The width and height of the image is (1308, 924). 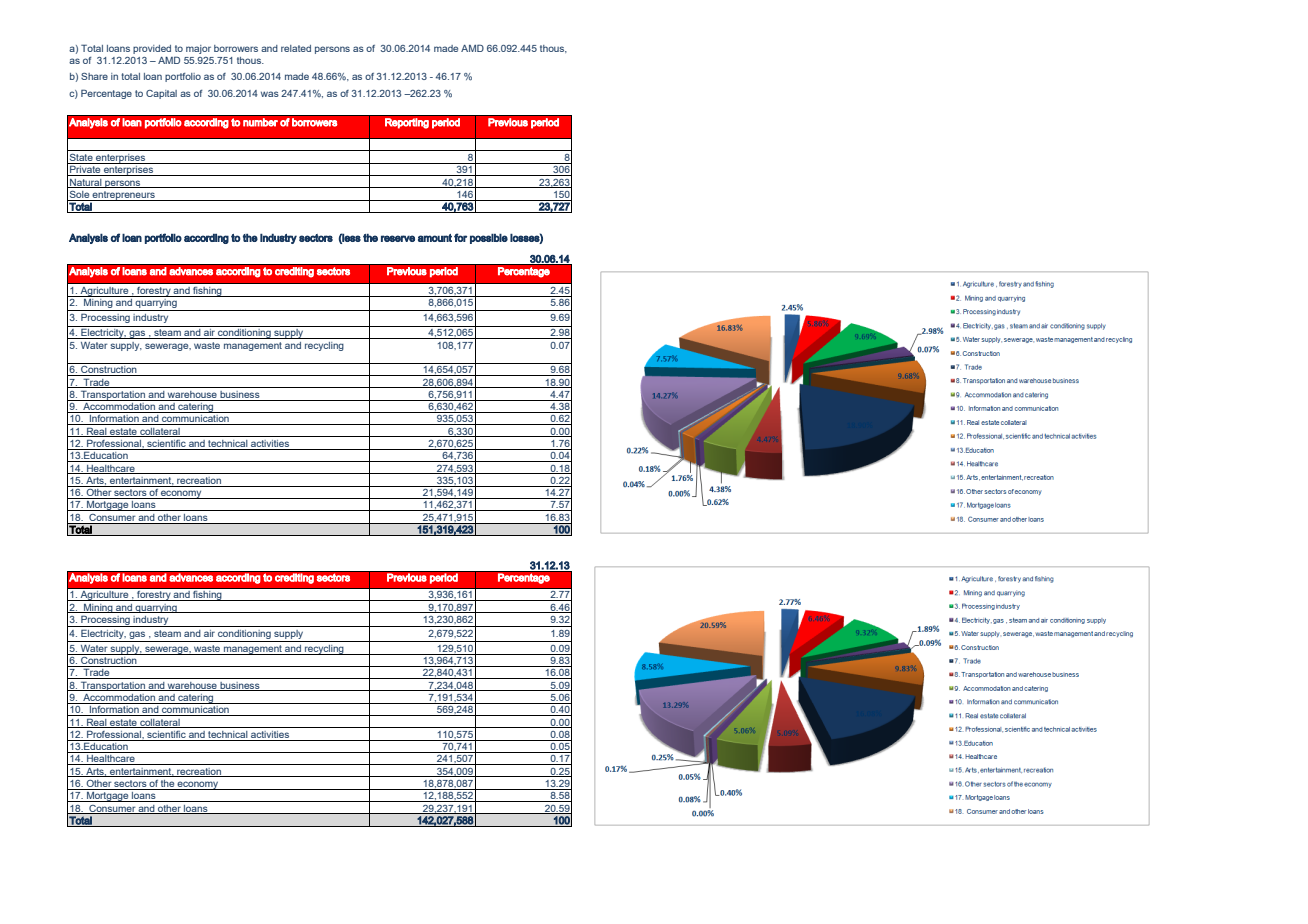 I want to click on amount, so click(x=435, y=238).
